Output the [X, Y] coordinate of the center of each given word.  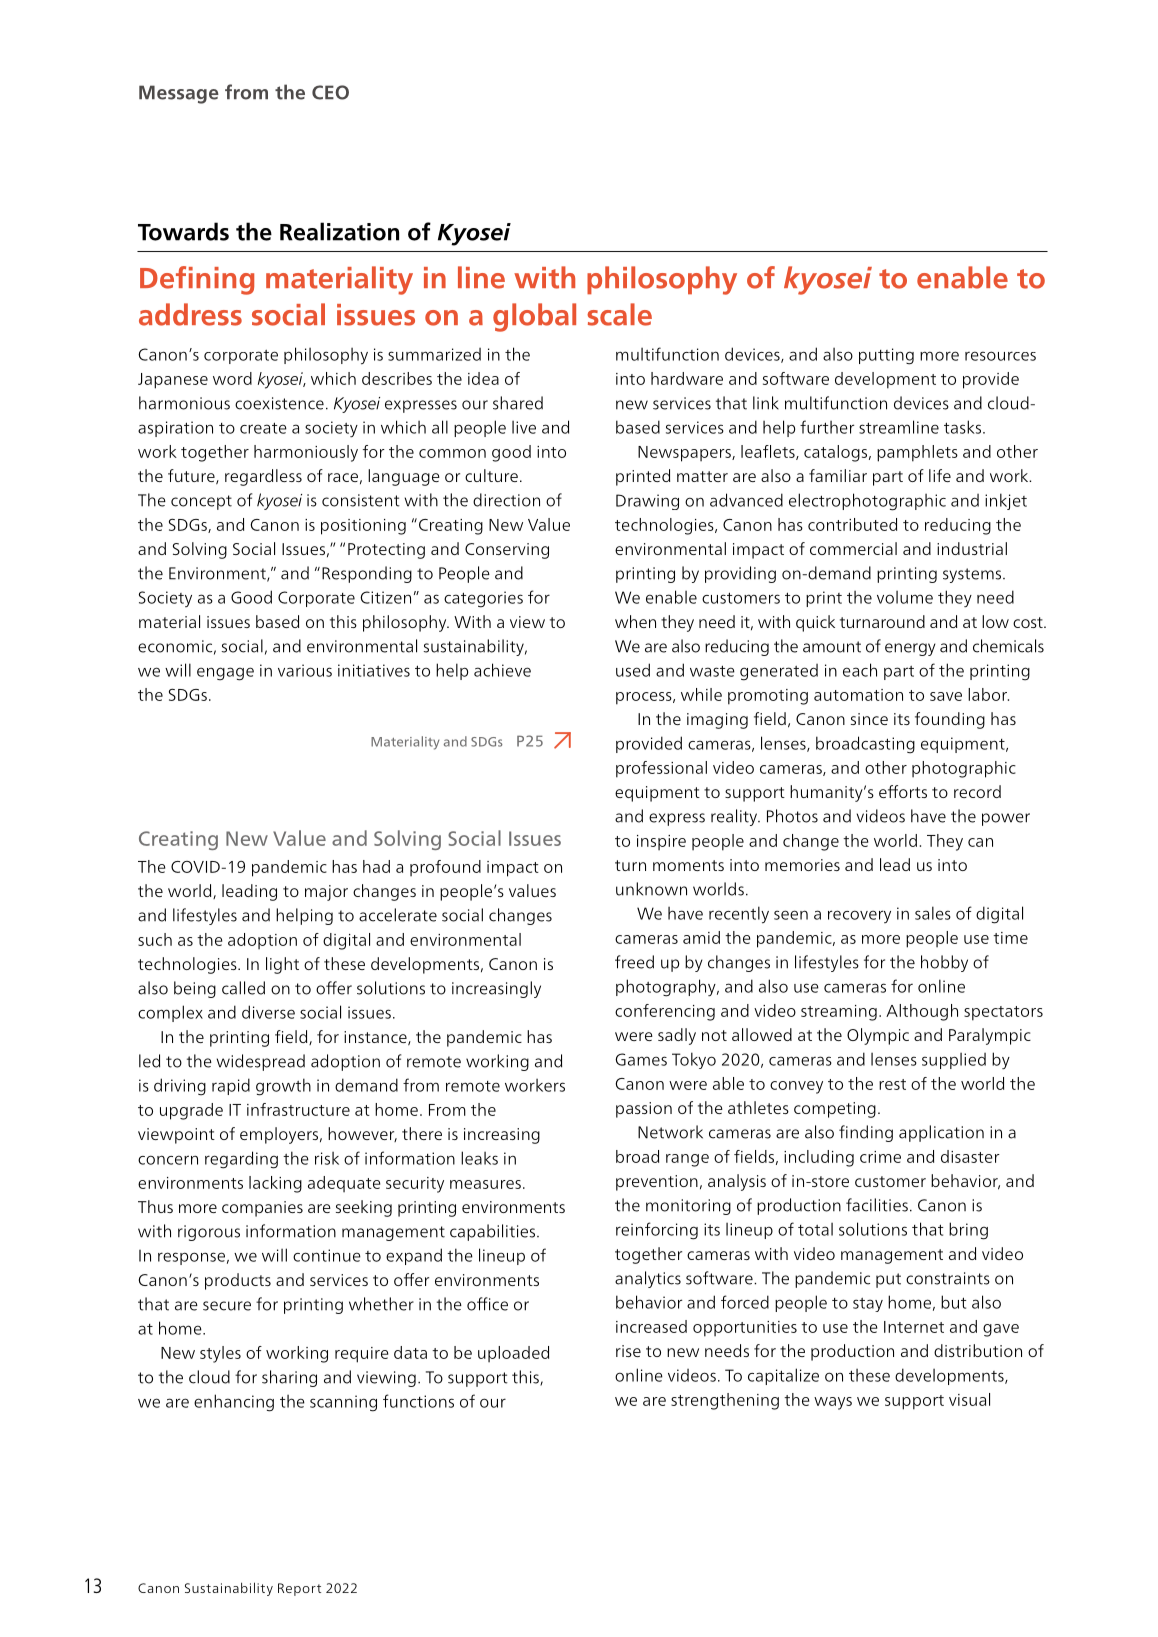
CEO [330, 92]
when [635, 621]
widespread [260, 1062]
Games [641, 1059]
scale [619, 314]
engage [225, 674]
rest [892, 1084]
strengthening [725, 1401]
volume [905, 597]
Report [299, 1589]
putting [886, 356]
